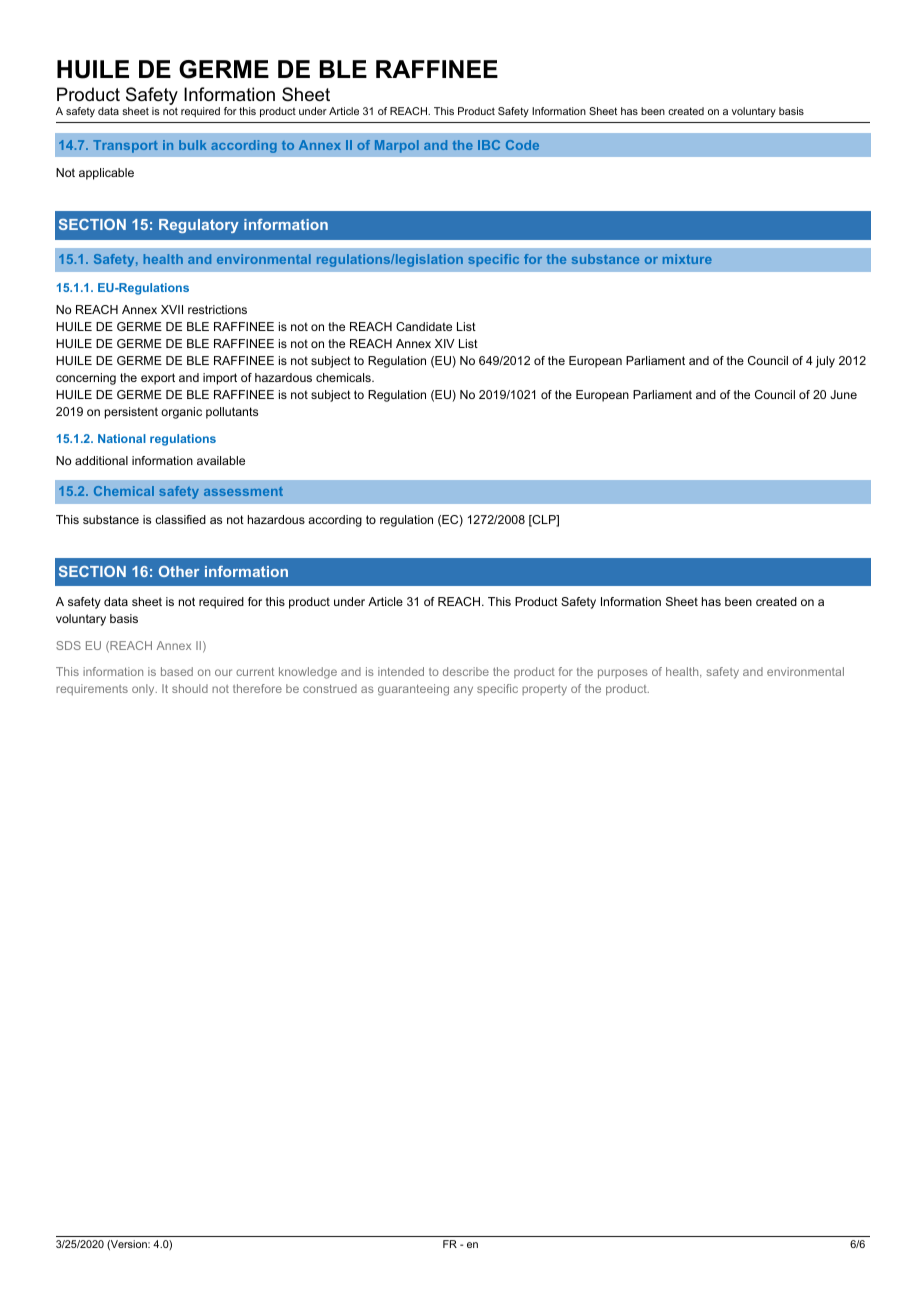 This page has width=924, height=1308. I want to click on Transport, so click(125, 146).
